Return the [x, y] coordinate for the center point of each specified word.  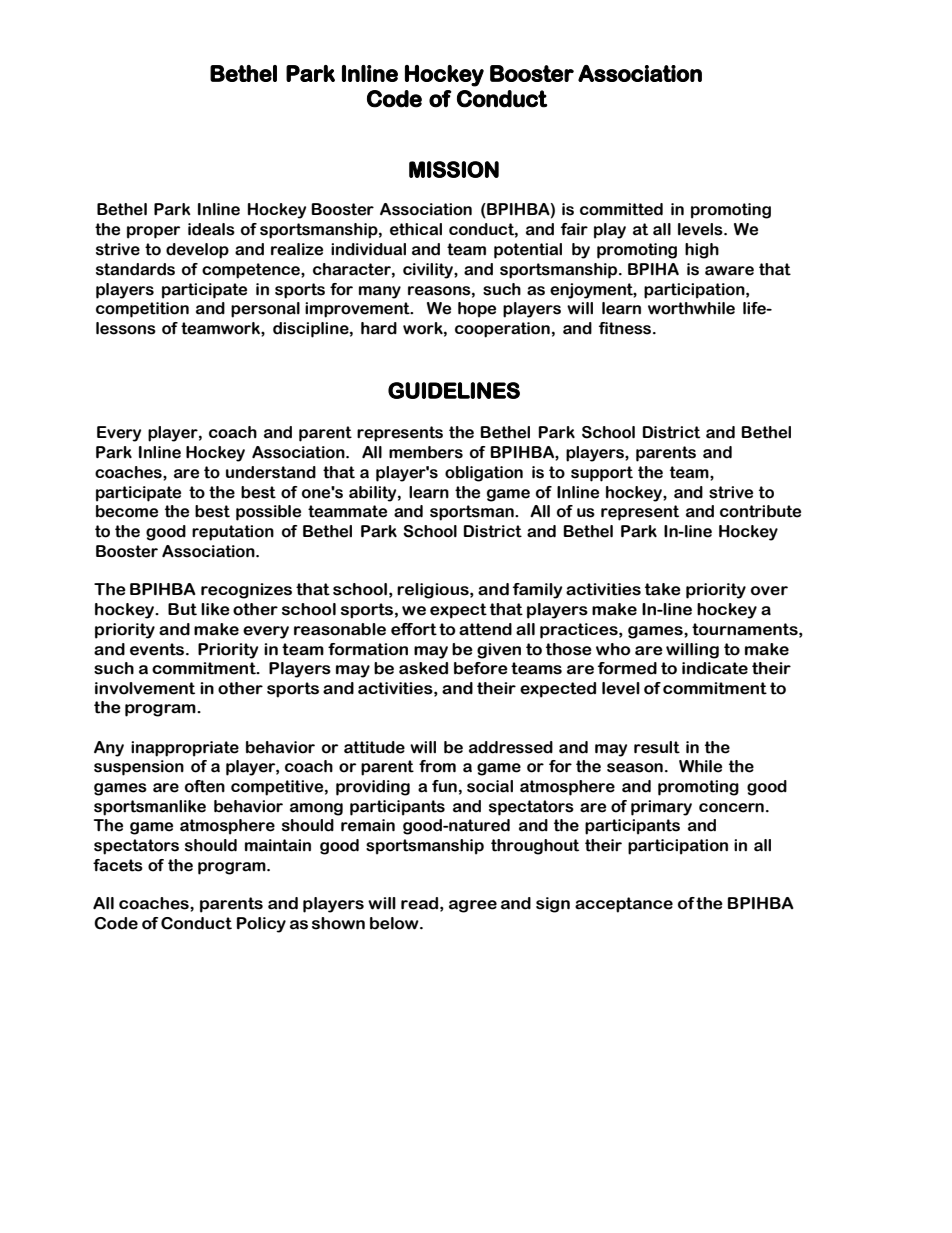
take [663, 589]
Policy [261, 925]
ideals [211, 229]
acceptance [624, 905]
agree [473, 906]
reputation [233, 533]
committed [621, 209]
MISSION [454, 169]
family [538, 591]
